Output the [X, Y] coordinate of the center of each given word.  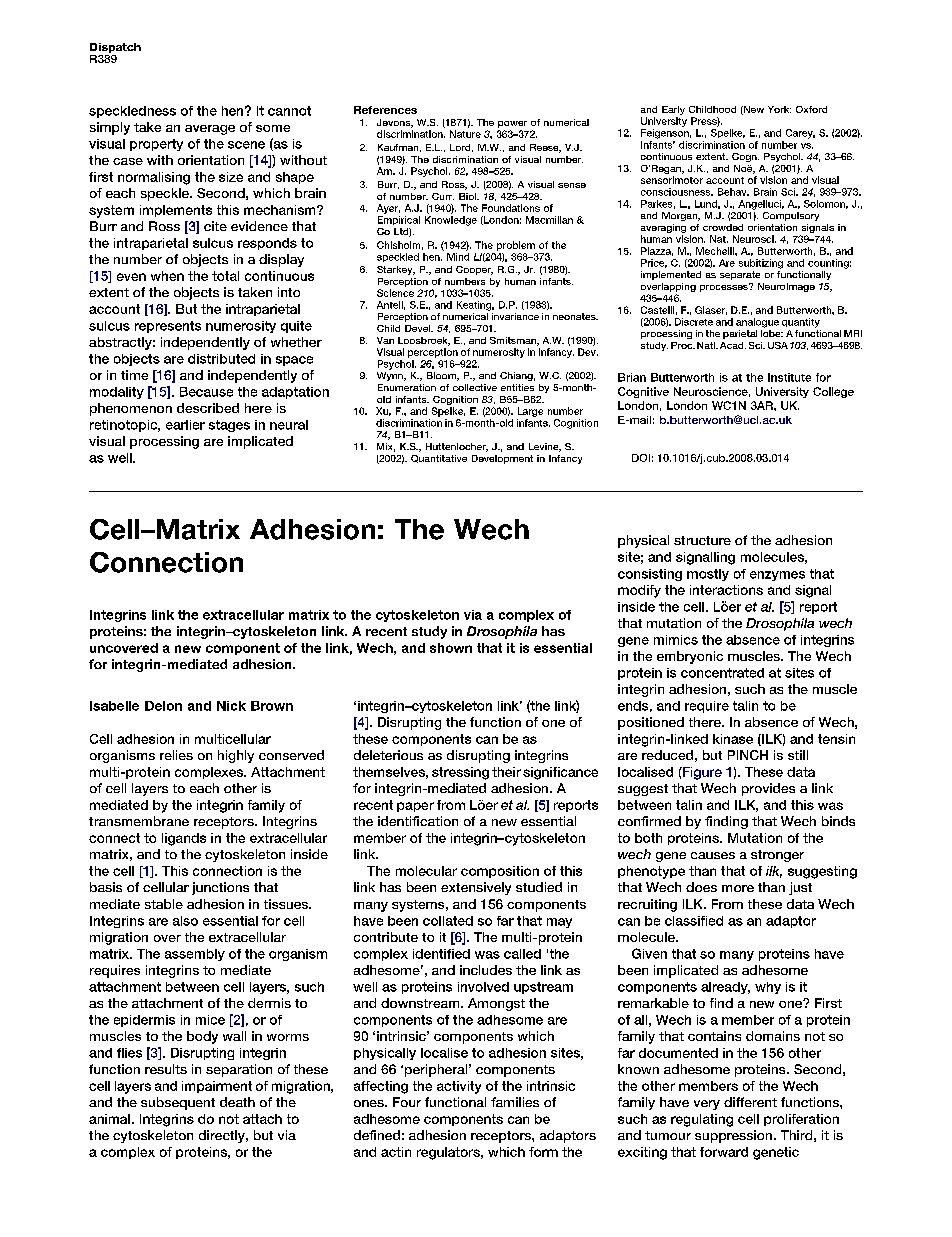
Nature [465, 134]
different [750, 1102]
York [779, 109]
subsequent [178, 1103]
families [515, 1102]
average [210, 130]
